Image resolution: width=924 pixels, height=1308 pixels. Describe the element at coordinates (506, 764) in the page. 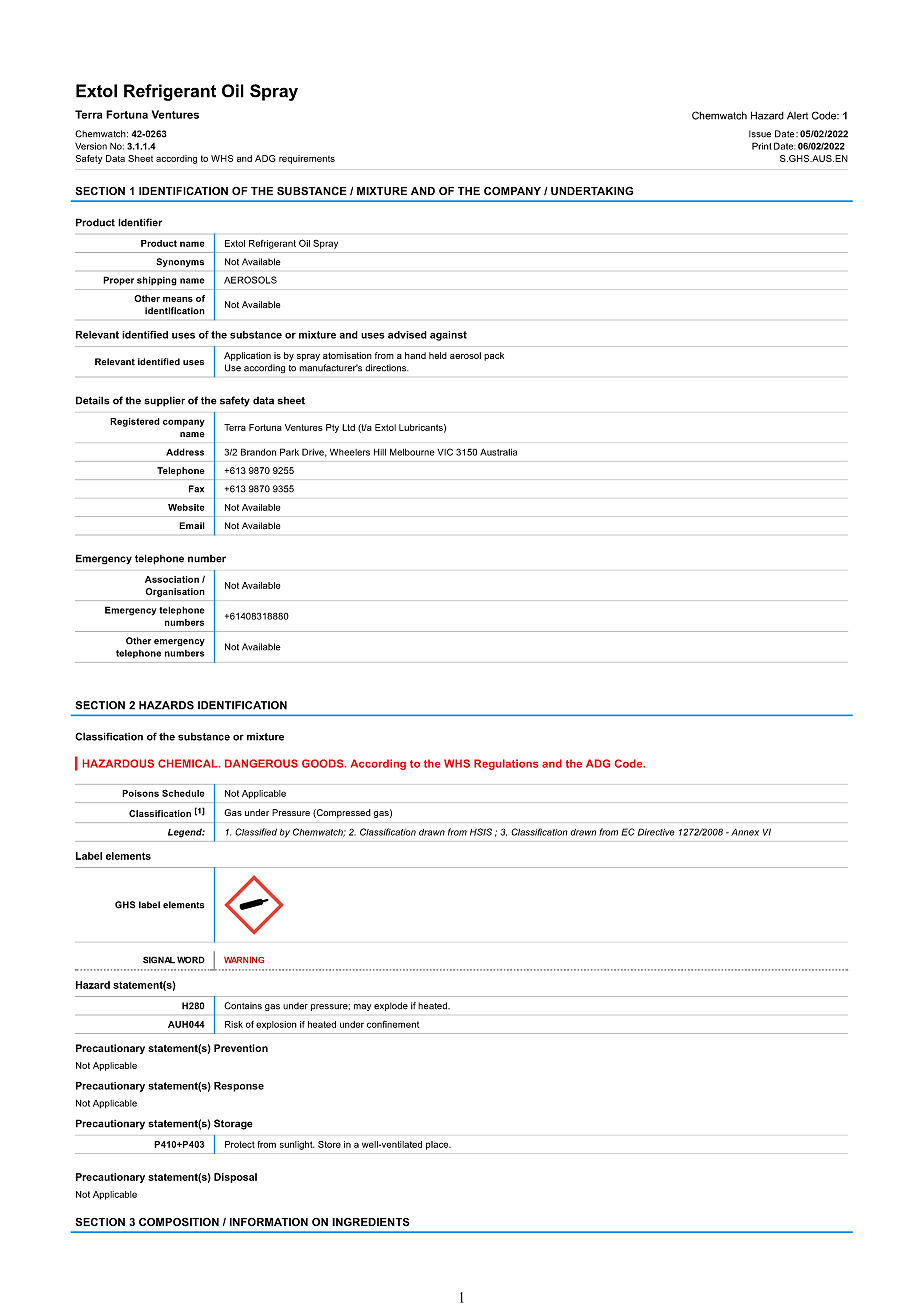

I see `Regulations` at that location.
